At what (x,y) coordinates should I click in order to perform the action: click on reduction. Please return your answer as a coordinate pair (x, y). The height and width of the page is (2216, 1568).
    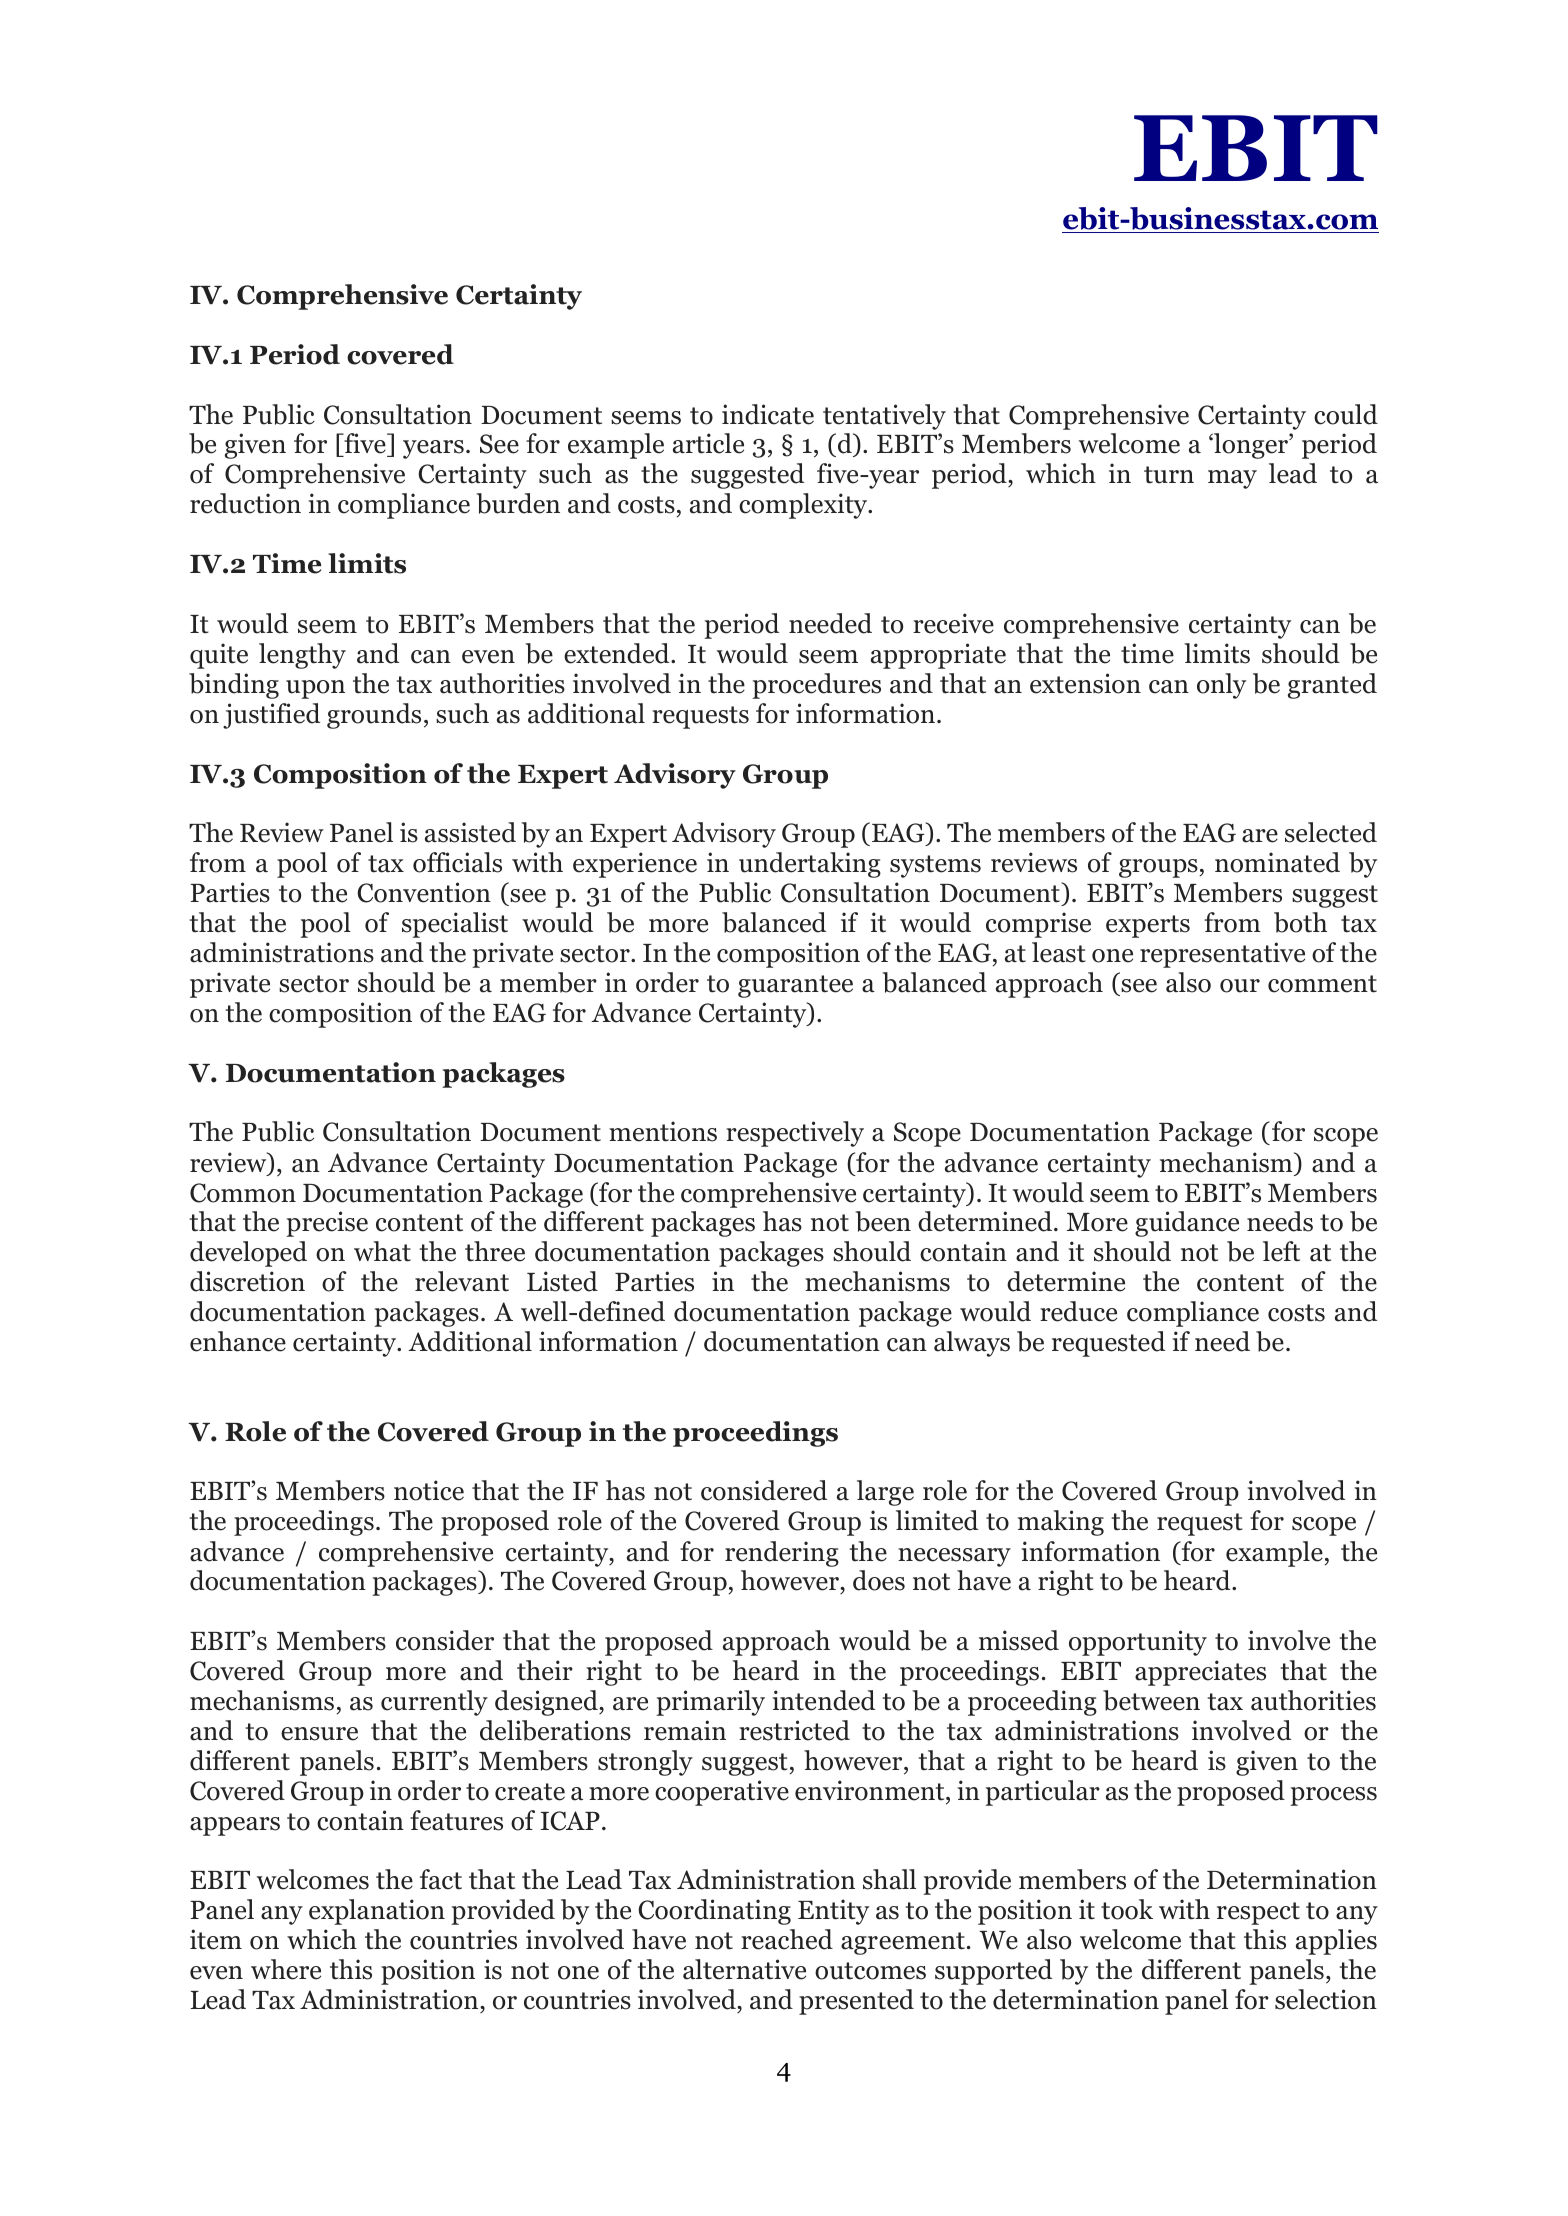
    Looking at the image, I should click on (245, 503).
